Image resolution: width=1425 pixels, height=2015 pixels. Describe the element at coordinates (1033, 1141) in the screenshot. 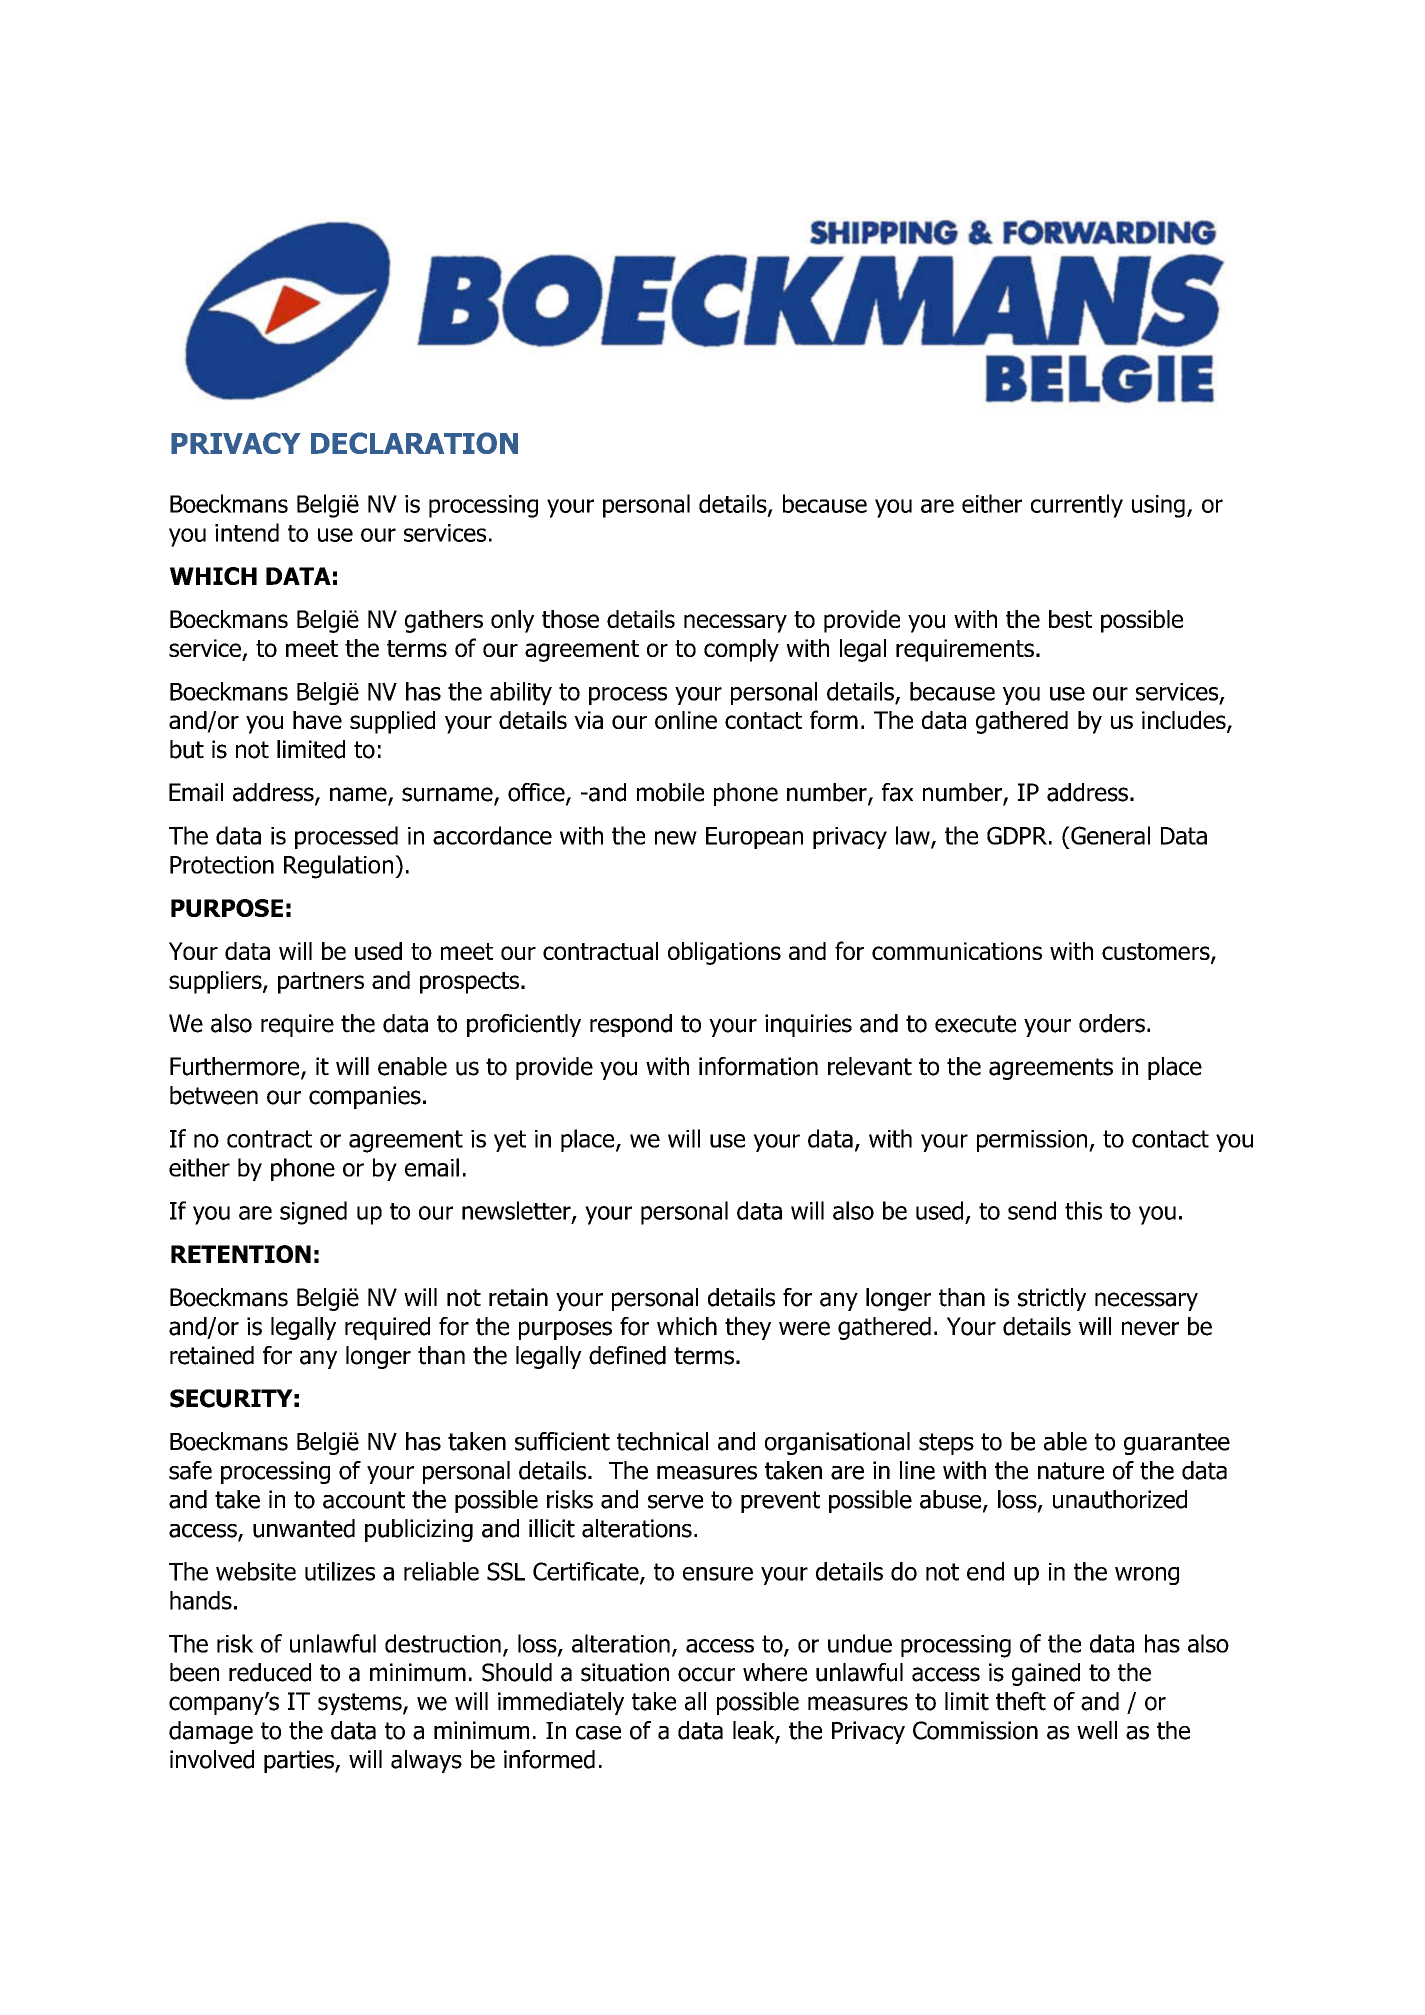

I see `permission` at that location.
